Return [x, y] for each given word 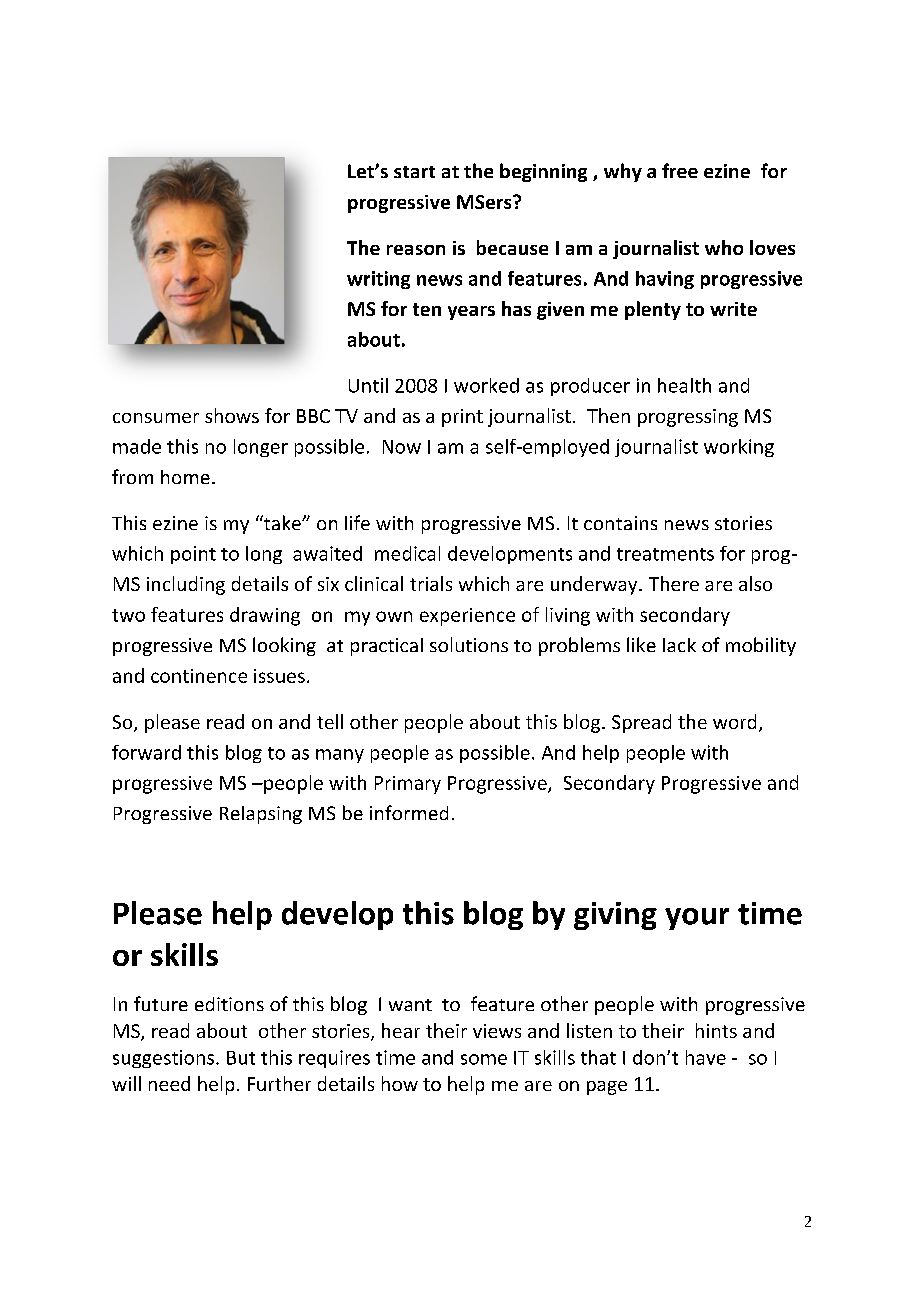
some [484, 1059]
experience [467, 617]
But [241, 1058]
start [414, 172]
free [680, 170]
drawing [265, 616]
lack [679, 645]
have [706, 1057]
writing [378, 280]
